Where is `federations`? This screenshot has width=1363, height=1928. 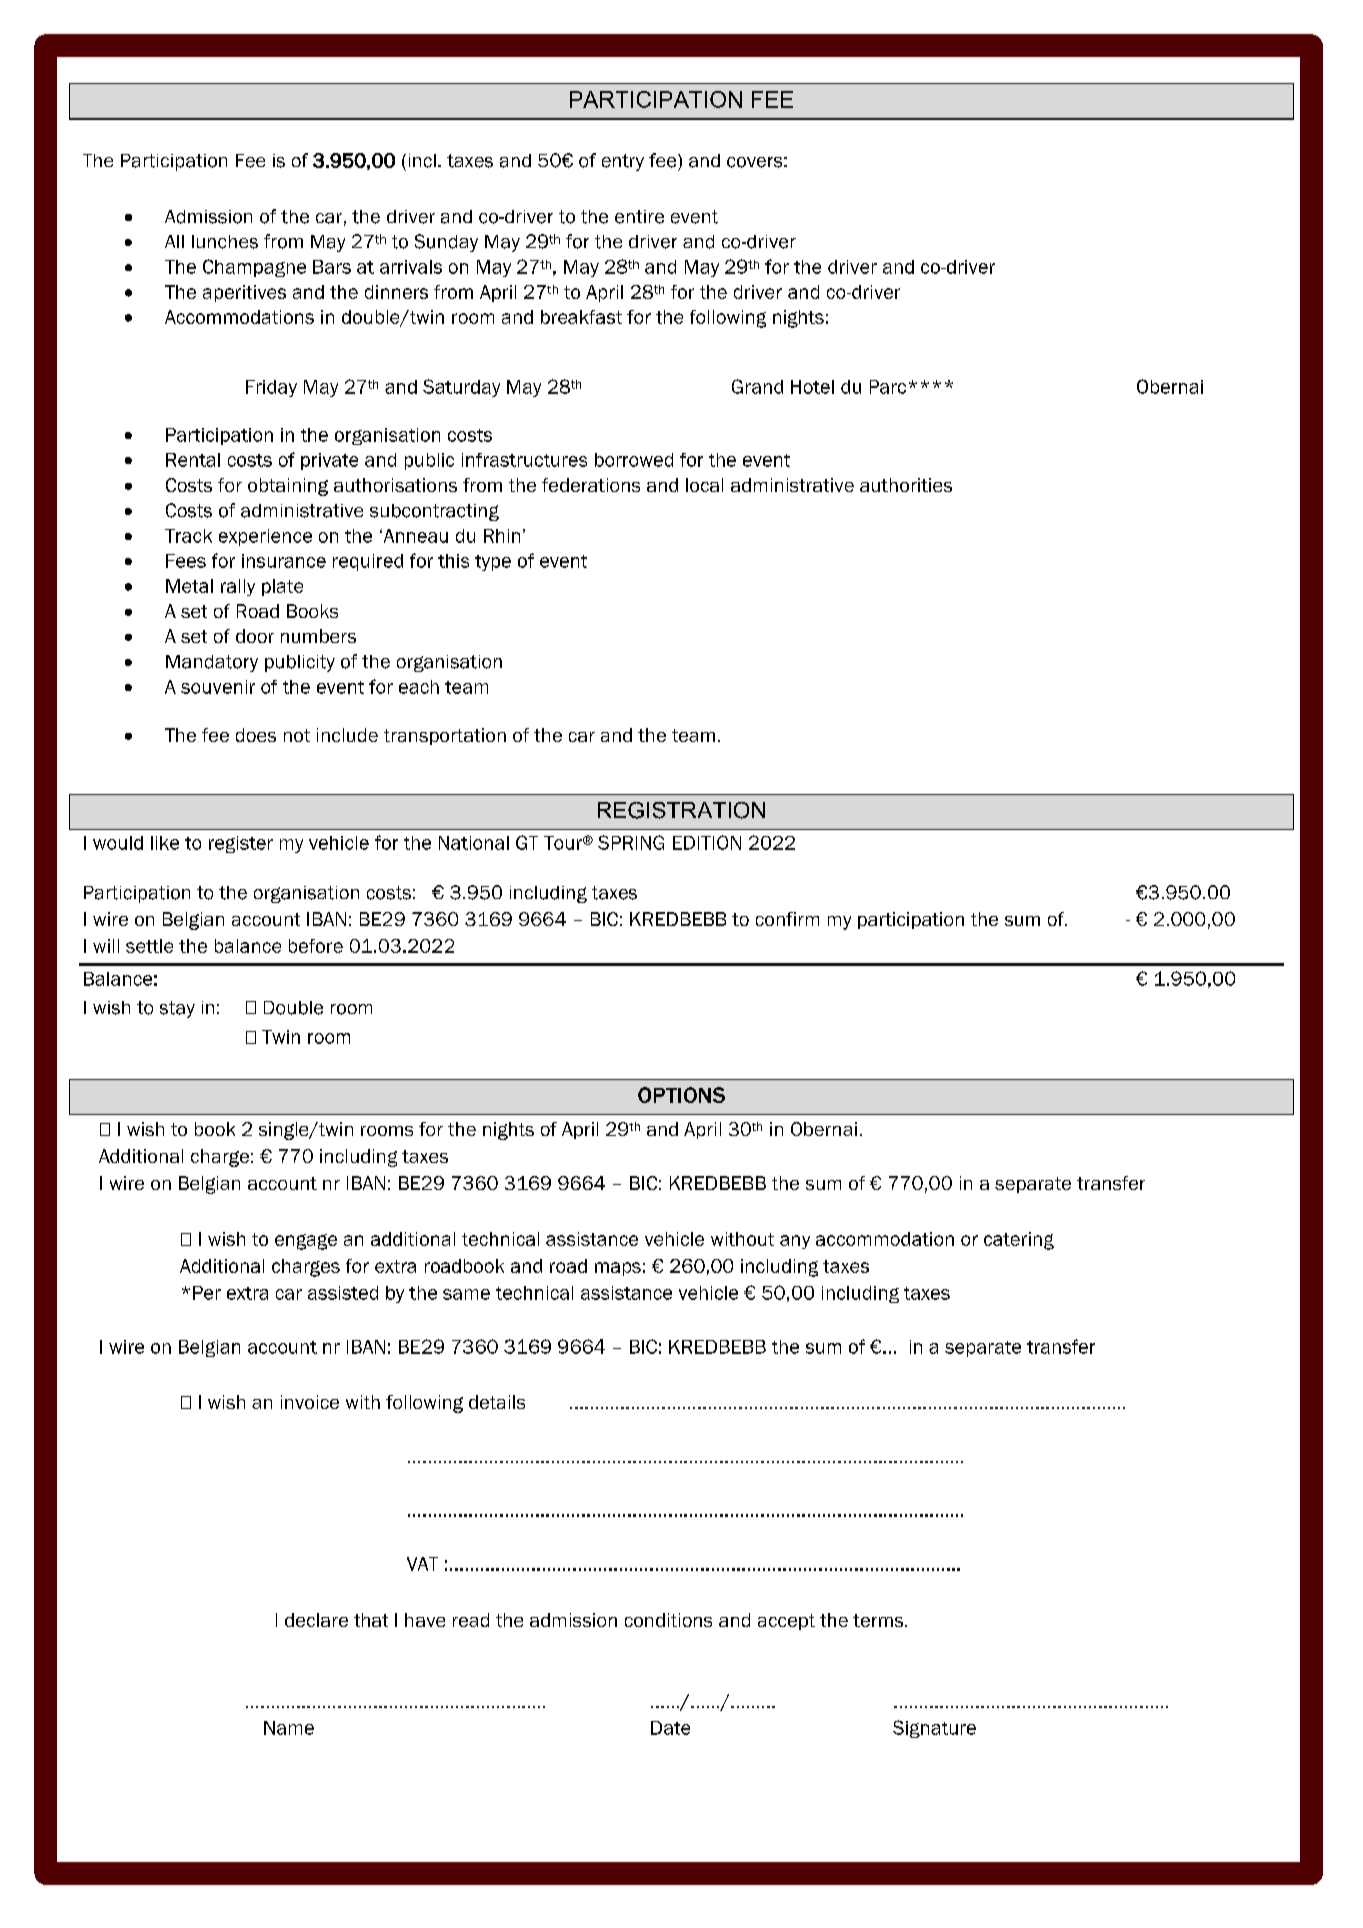 federations is located at coordinates (591, 485).
